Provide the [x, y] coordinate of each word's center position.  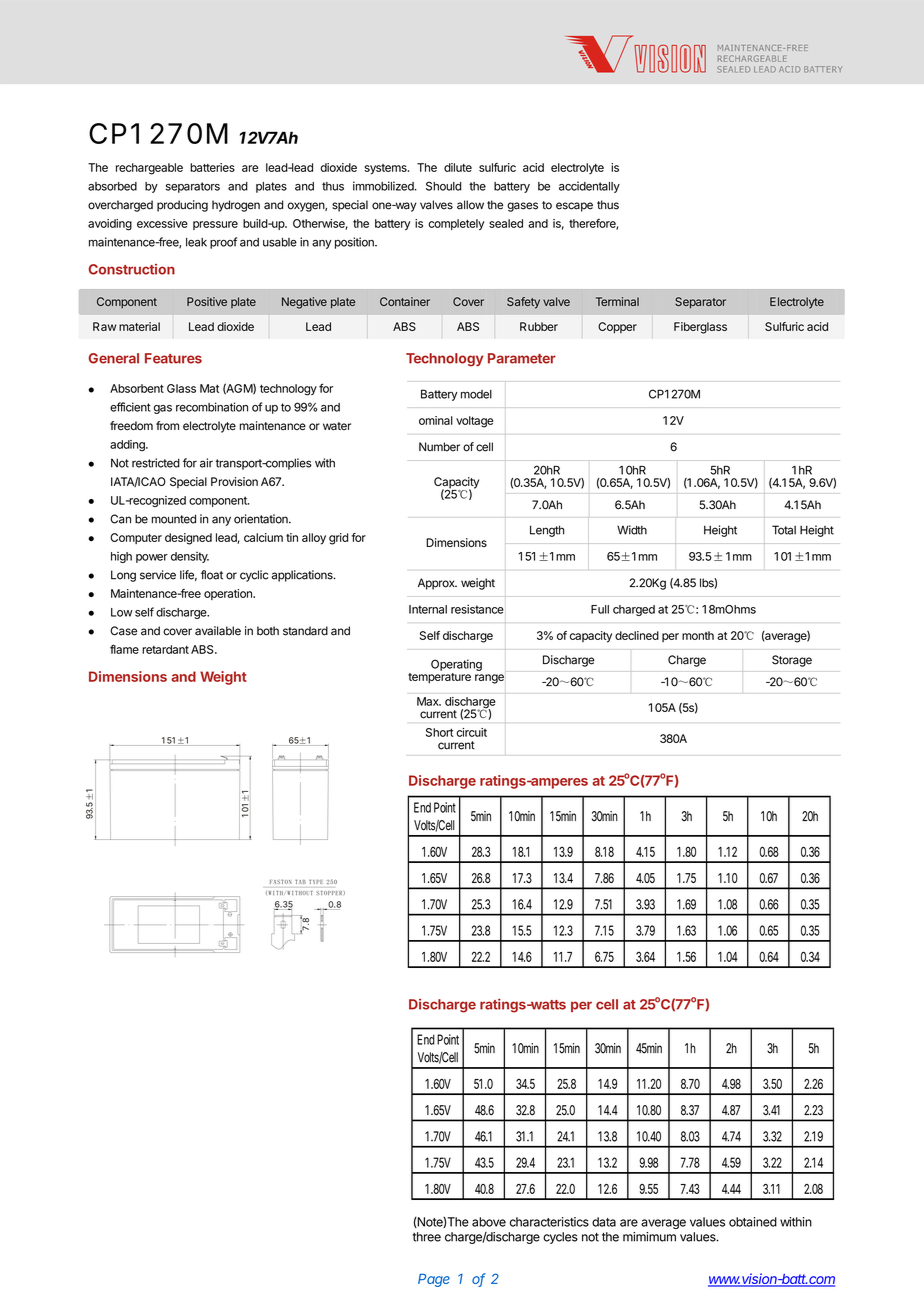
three [427, 1237]
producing [182, 206]
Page [434, 1280]
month [698, 635]
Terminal [617, 301]
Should [443, 186]
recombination [212, 407]
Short [440, 732]
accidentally [589, 187]
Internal [428, 609]
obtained [753, 1222]
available [218, 631]
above [489, 1222]
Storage [792, 661]
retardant [165, 649]
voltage [474, 422]
